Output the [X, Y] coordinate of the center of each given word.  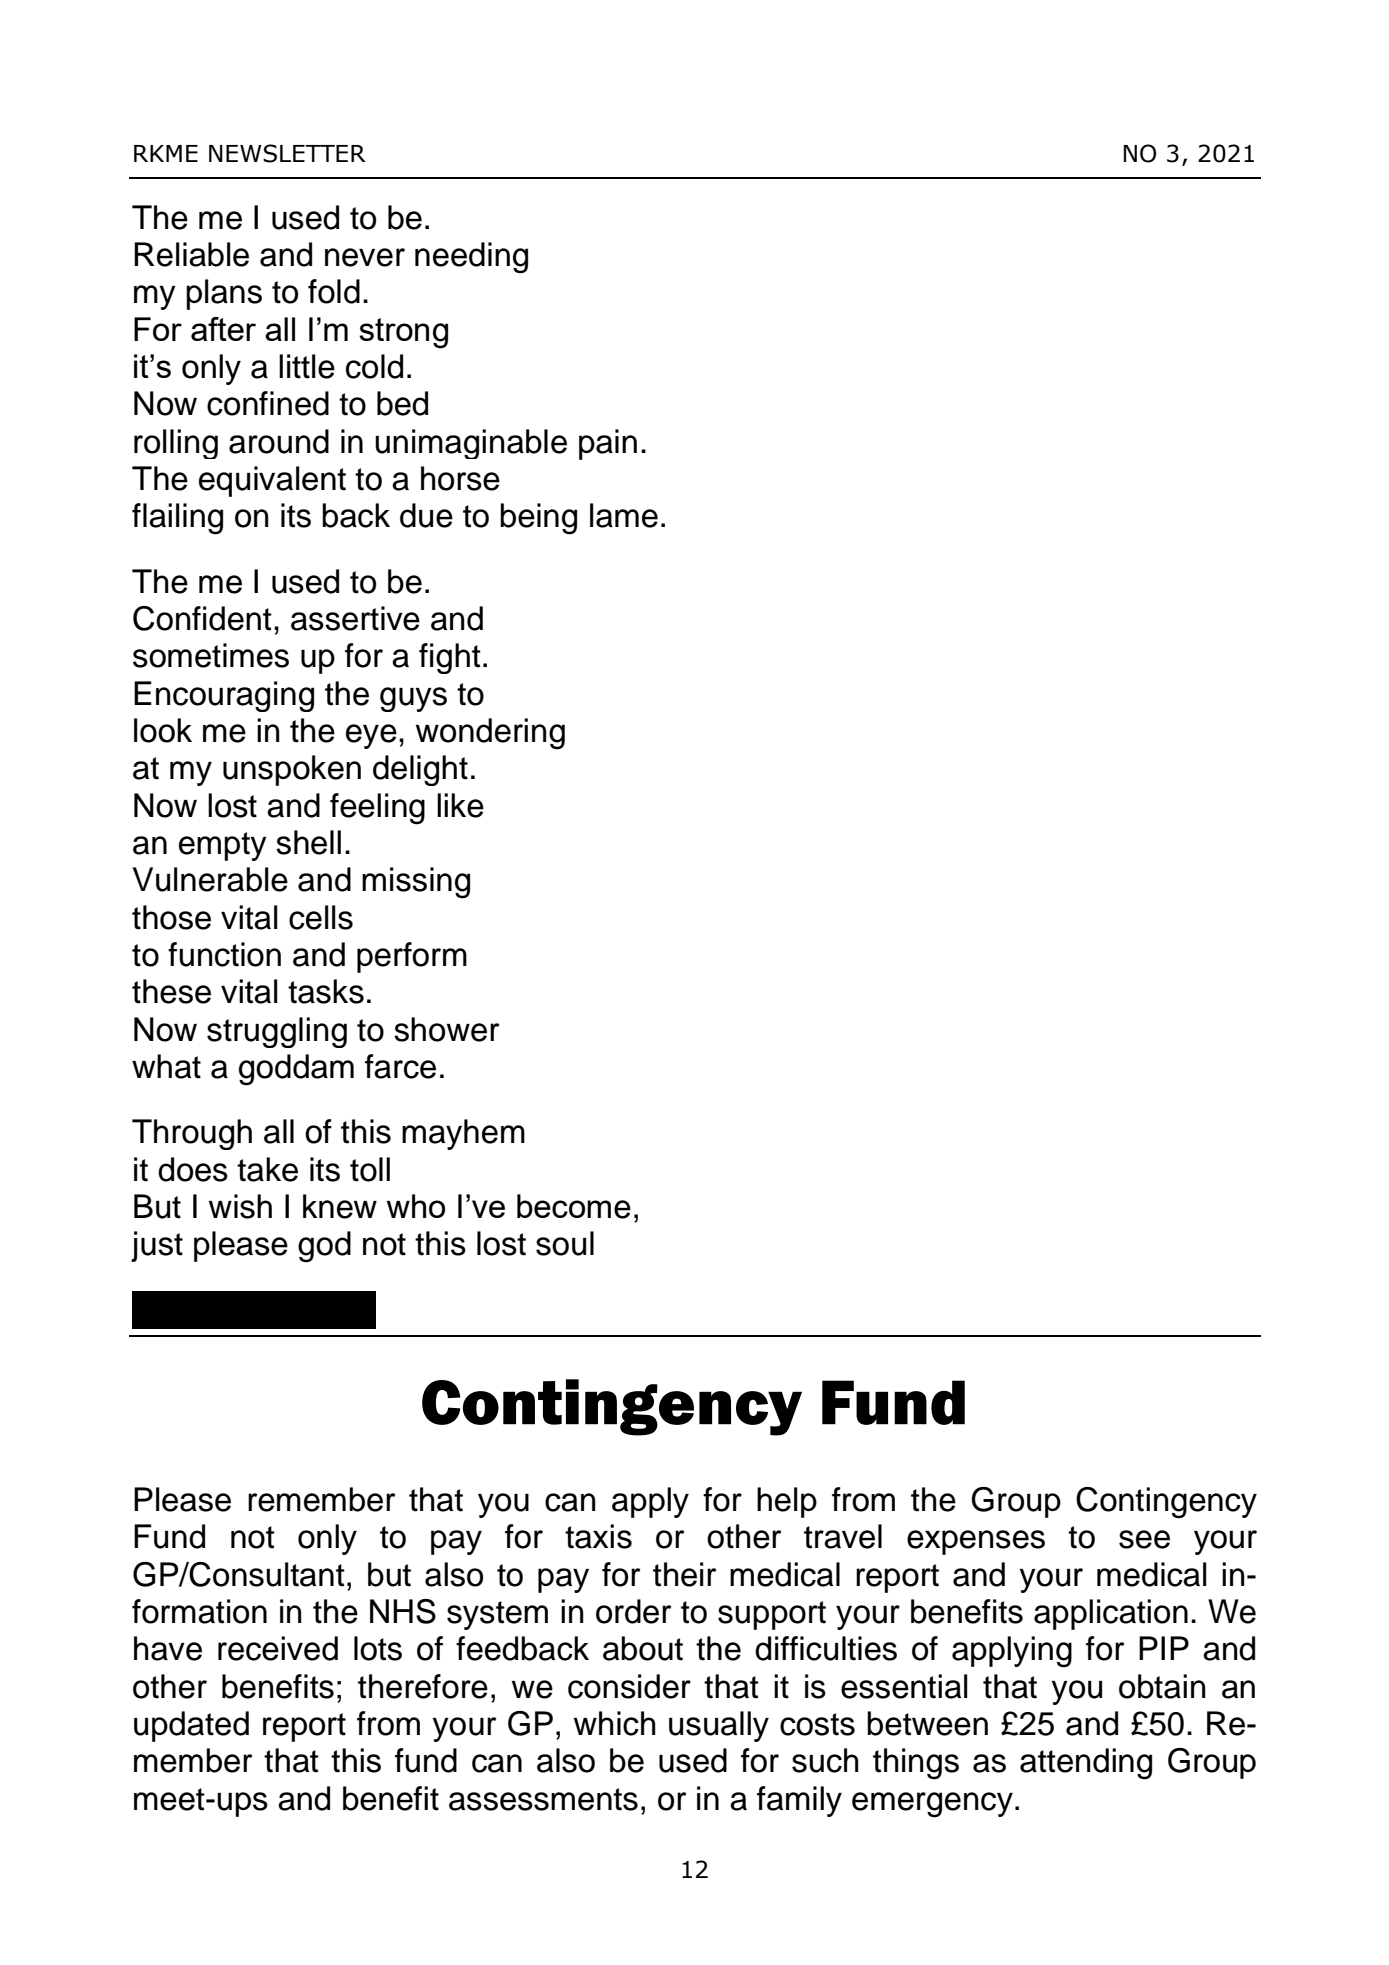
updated [191, 1726]
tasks [326, 991]
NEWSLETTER [287, 153]
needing [471, 258]
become [574, 1206]
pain [608, 444]
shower [447, 1029]
